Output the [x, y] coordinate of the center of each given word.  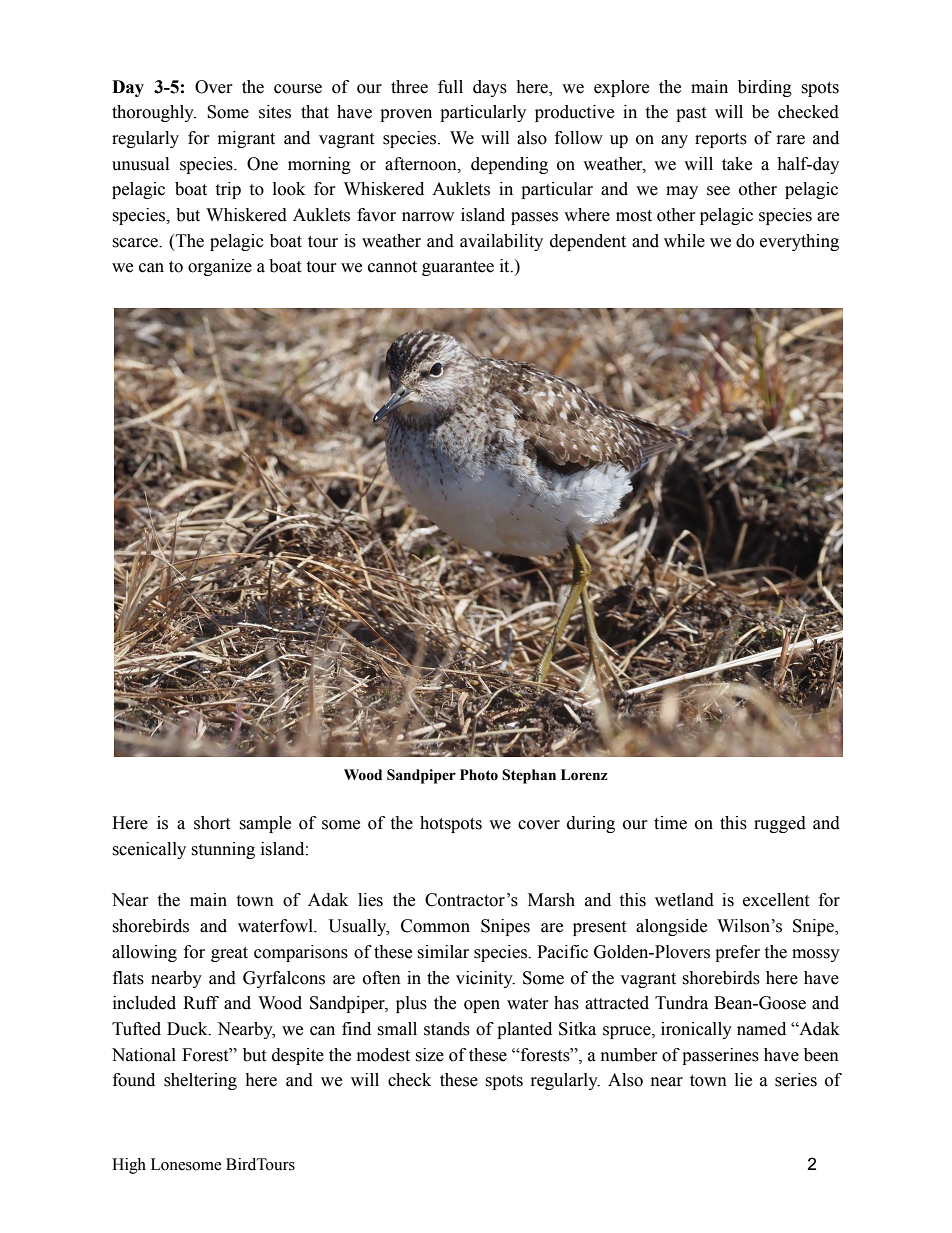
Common [435, 926]
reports [721, 140]
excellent [776, 900]
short [212, 823]
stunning [223, 850]
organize [220, 267]
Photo [479, 775]
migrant [246, 139]
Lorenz [584, 775]
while [684, 241]
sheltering [200, 1081]
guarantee [458, 268]
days [490, 88]
